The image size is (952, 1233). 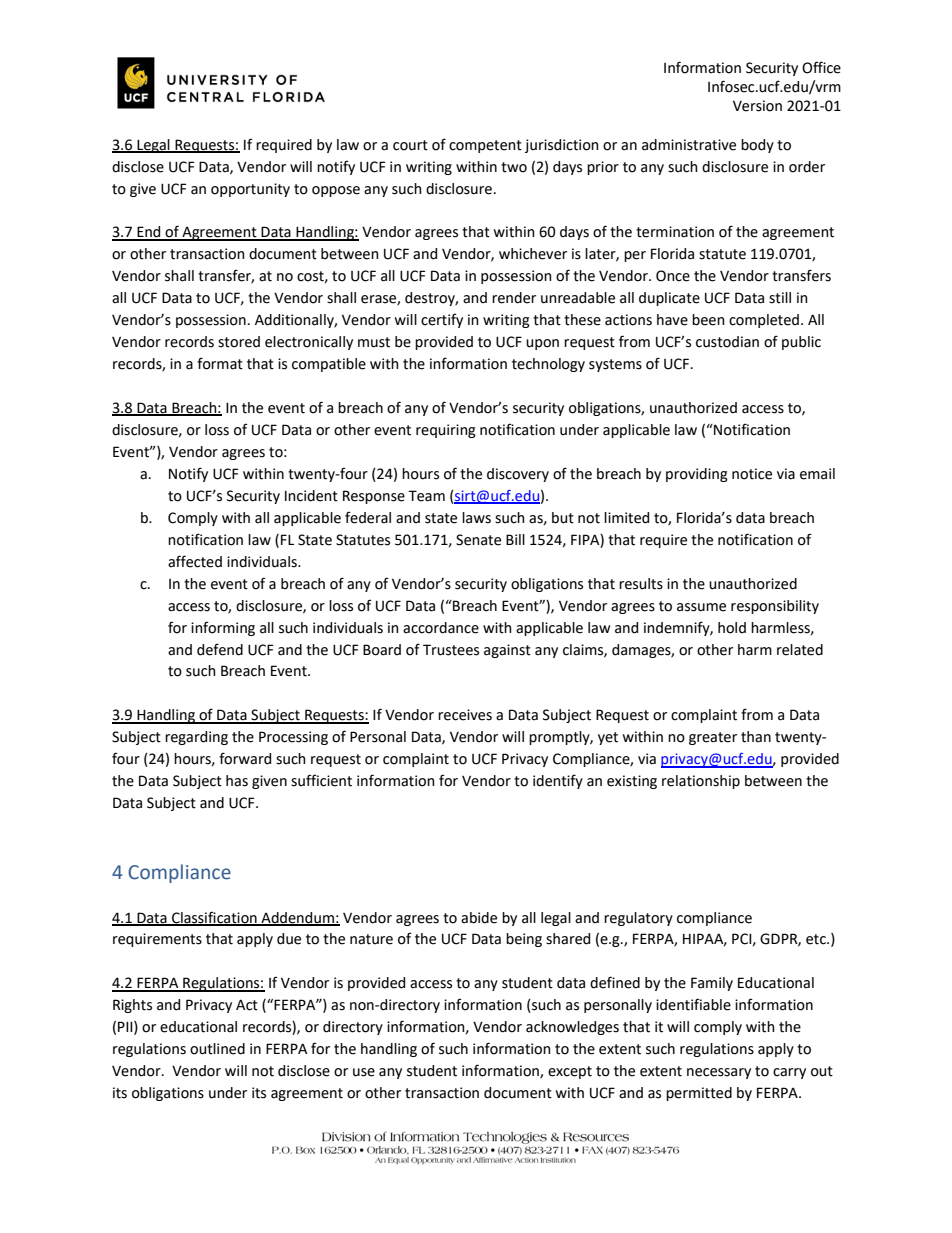 What do you see at coordinates (485, 146) in the image?
I see `competent` at bounding box center [485, 146].
